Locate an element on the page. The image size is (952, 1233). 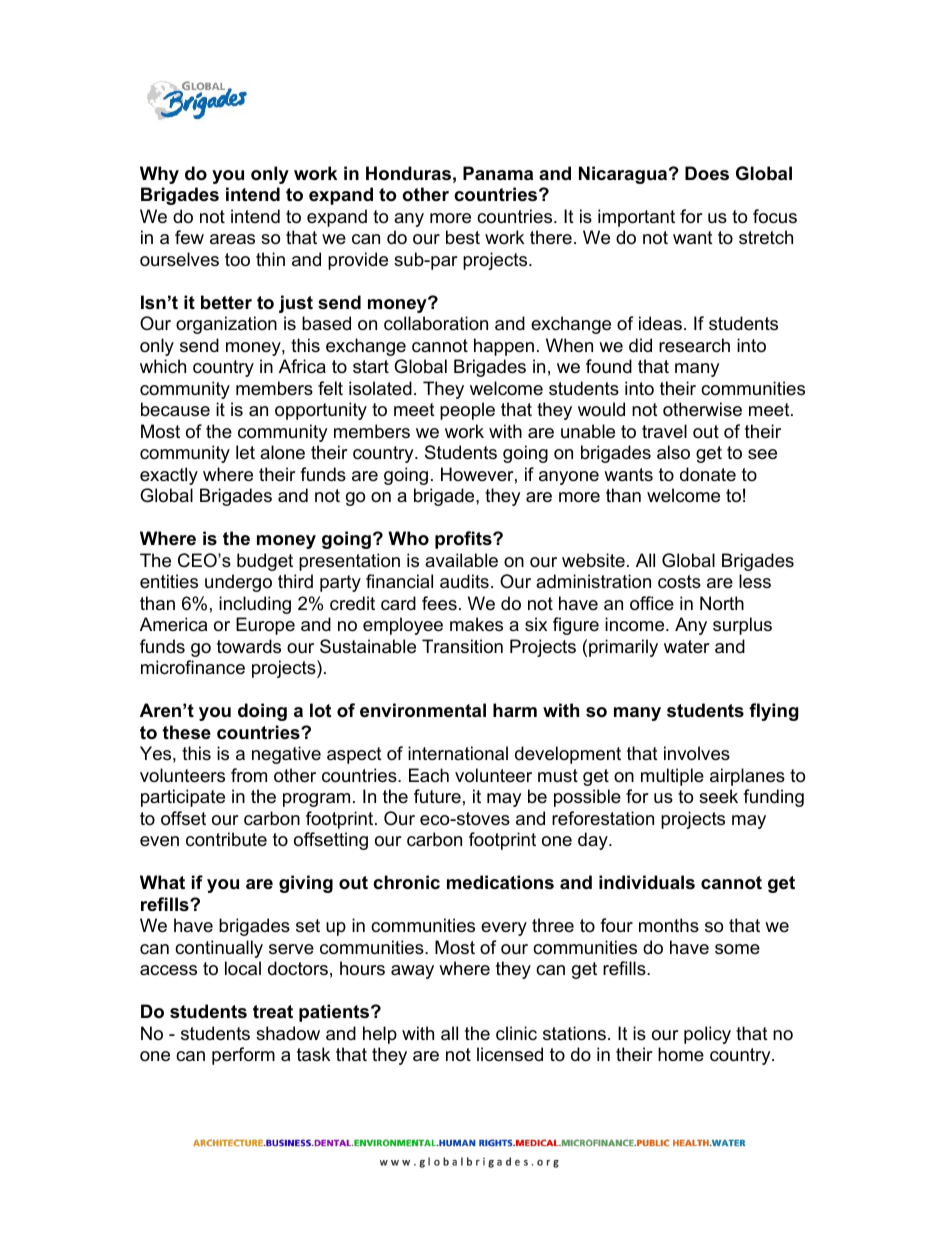
Does is located at coordinates (707, 173).
